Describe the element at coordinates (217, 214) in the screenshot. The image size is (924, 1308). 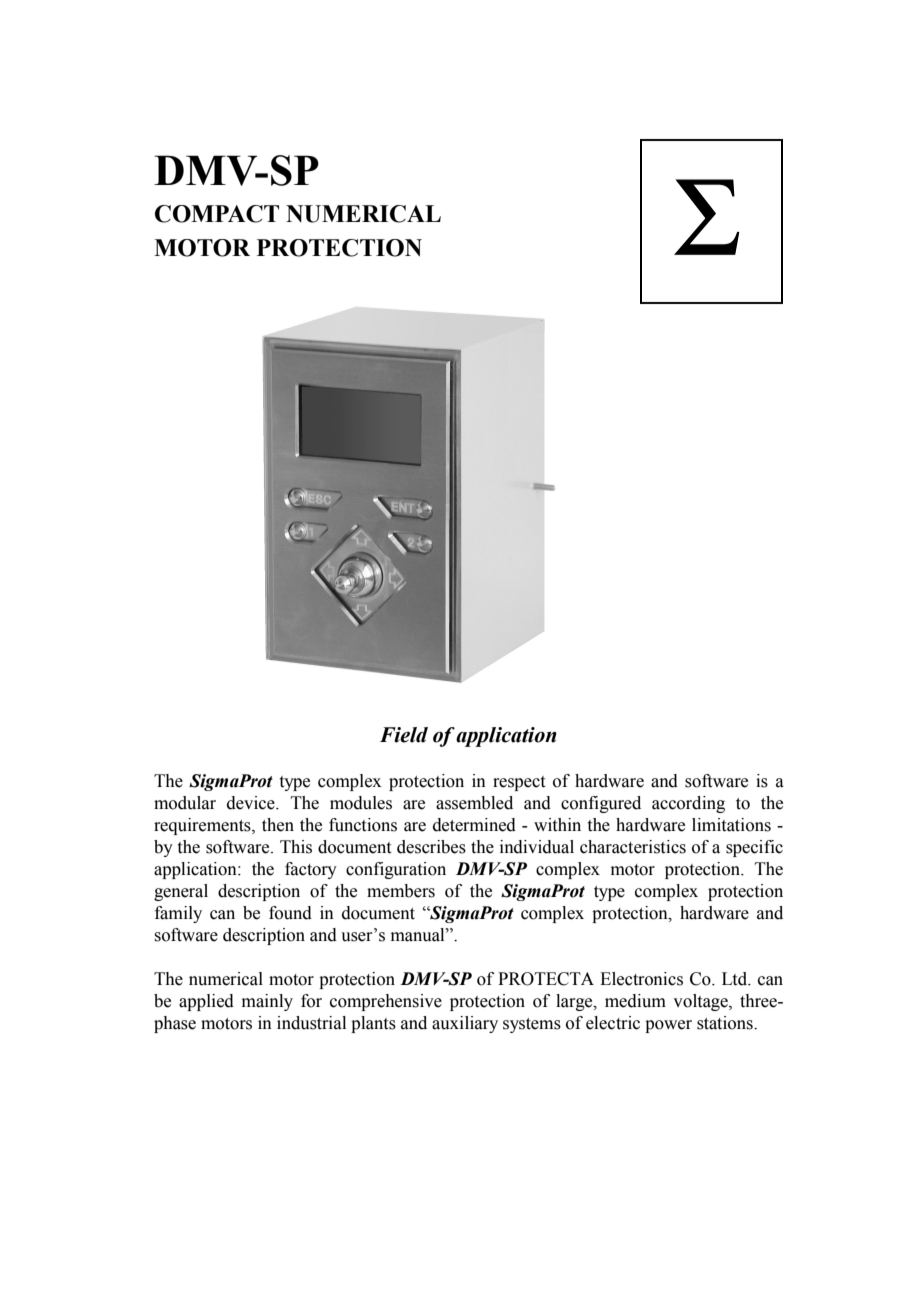
I see `COMPACT` at that location.
